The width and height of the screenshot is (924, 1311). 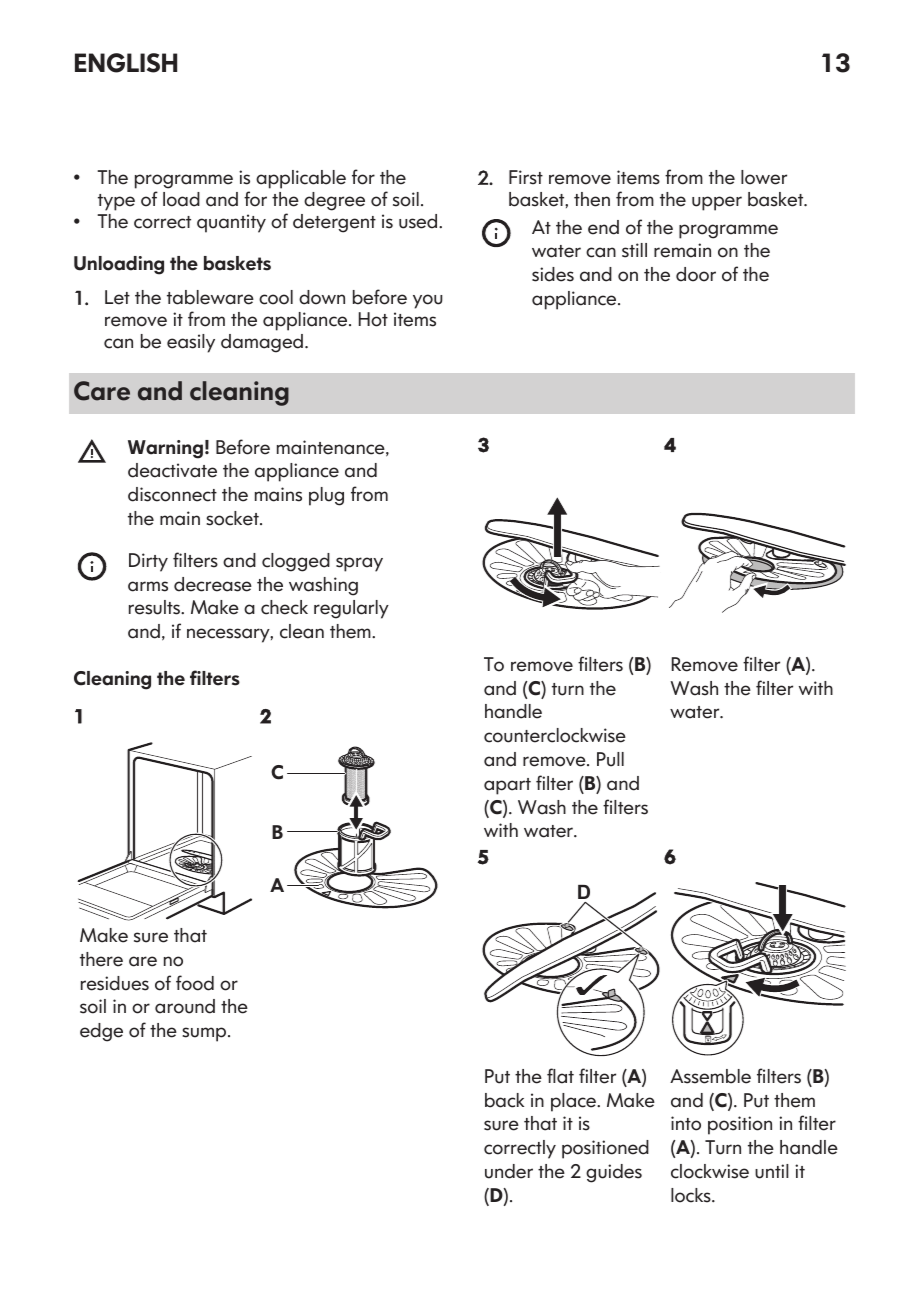 What do you see at coordinates (205, 1034) in the screenshot?
I see `sump` at bounding box center [205, 1034].
